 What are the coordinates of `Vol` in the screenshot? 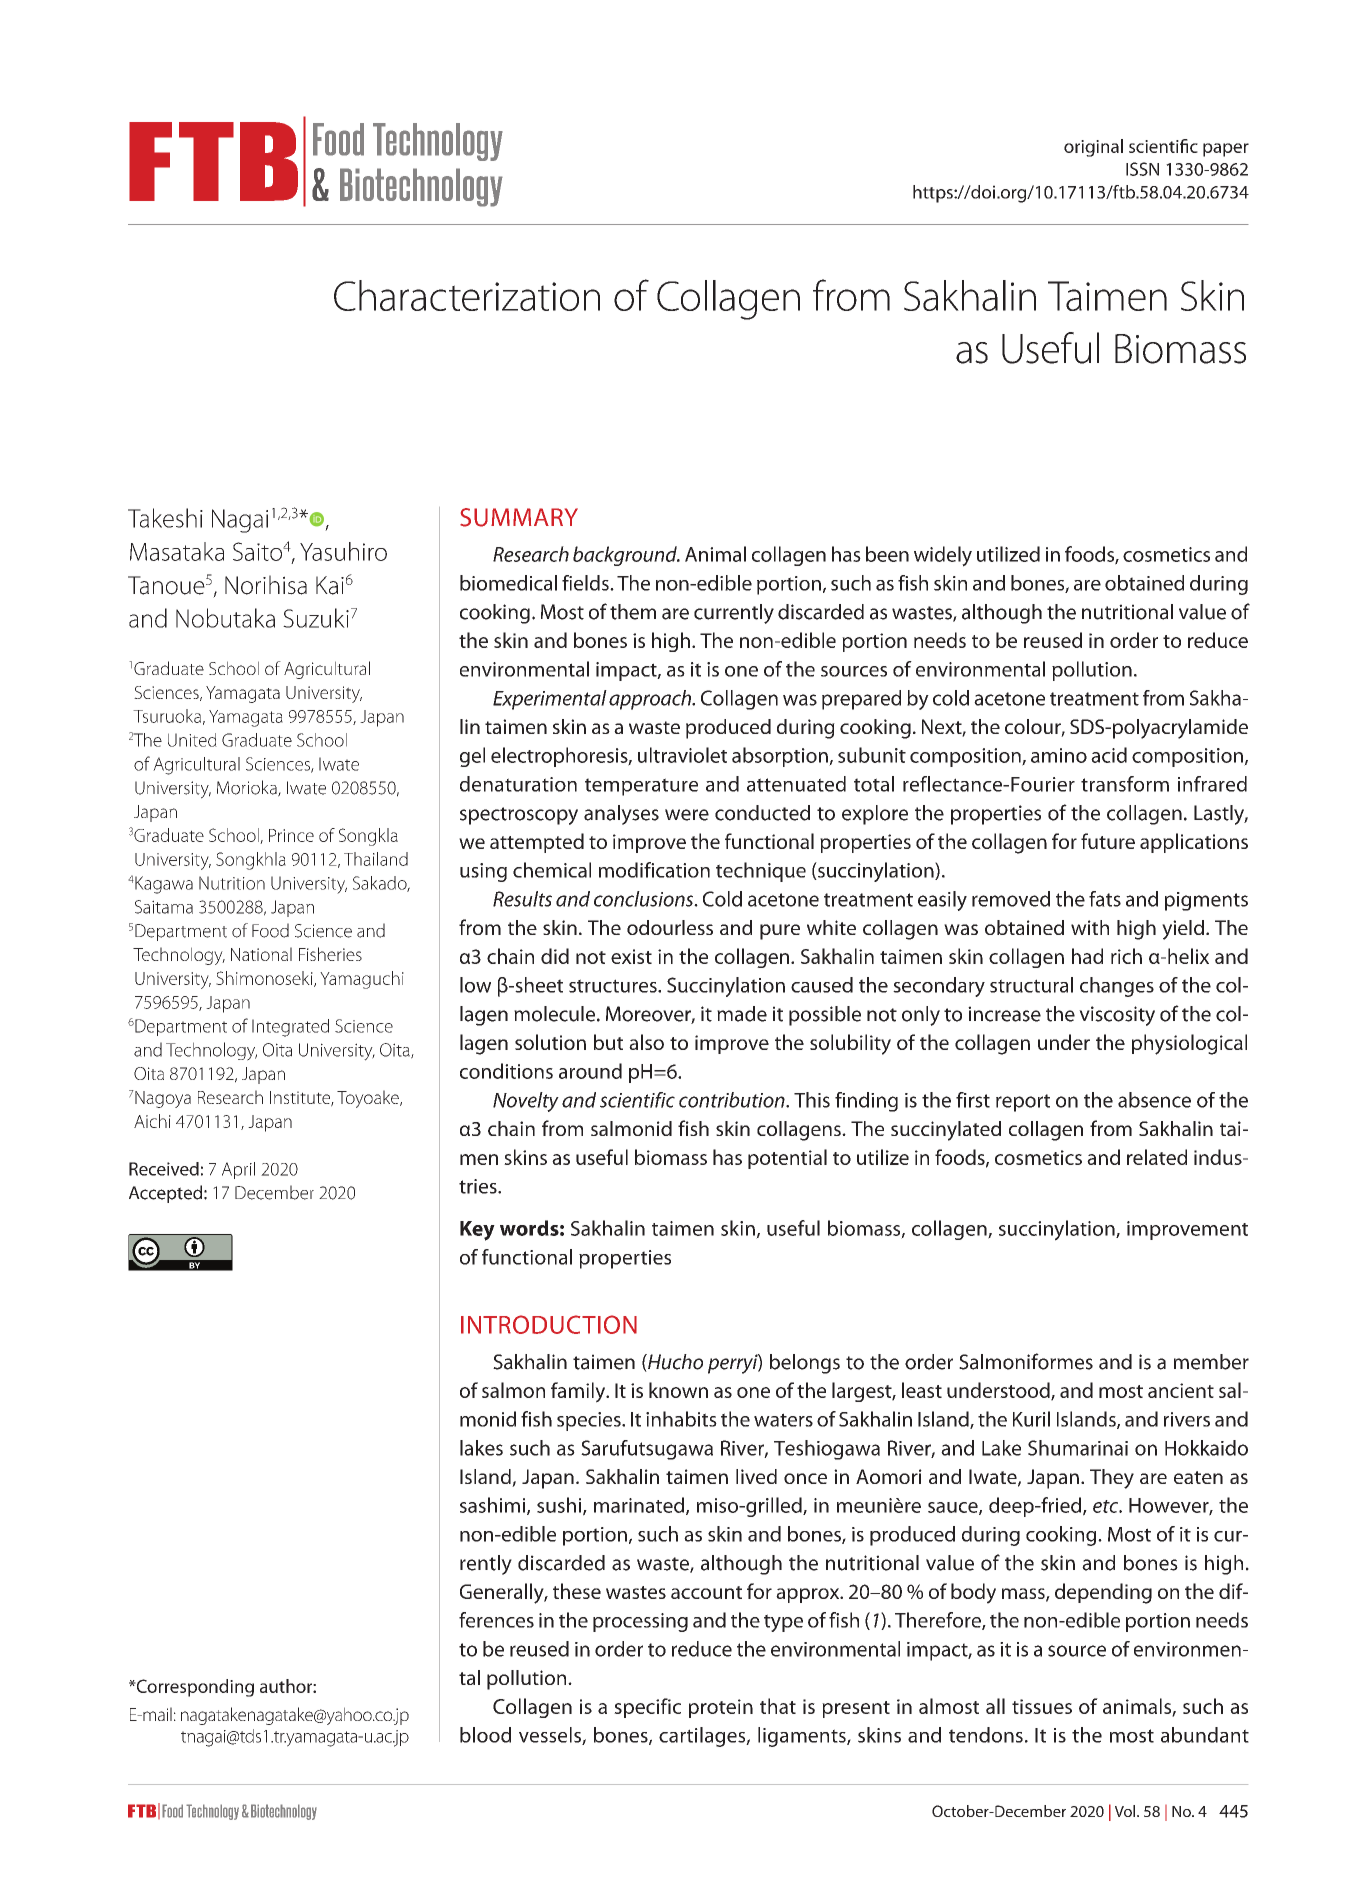 It's located at (1126, 1811).
